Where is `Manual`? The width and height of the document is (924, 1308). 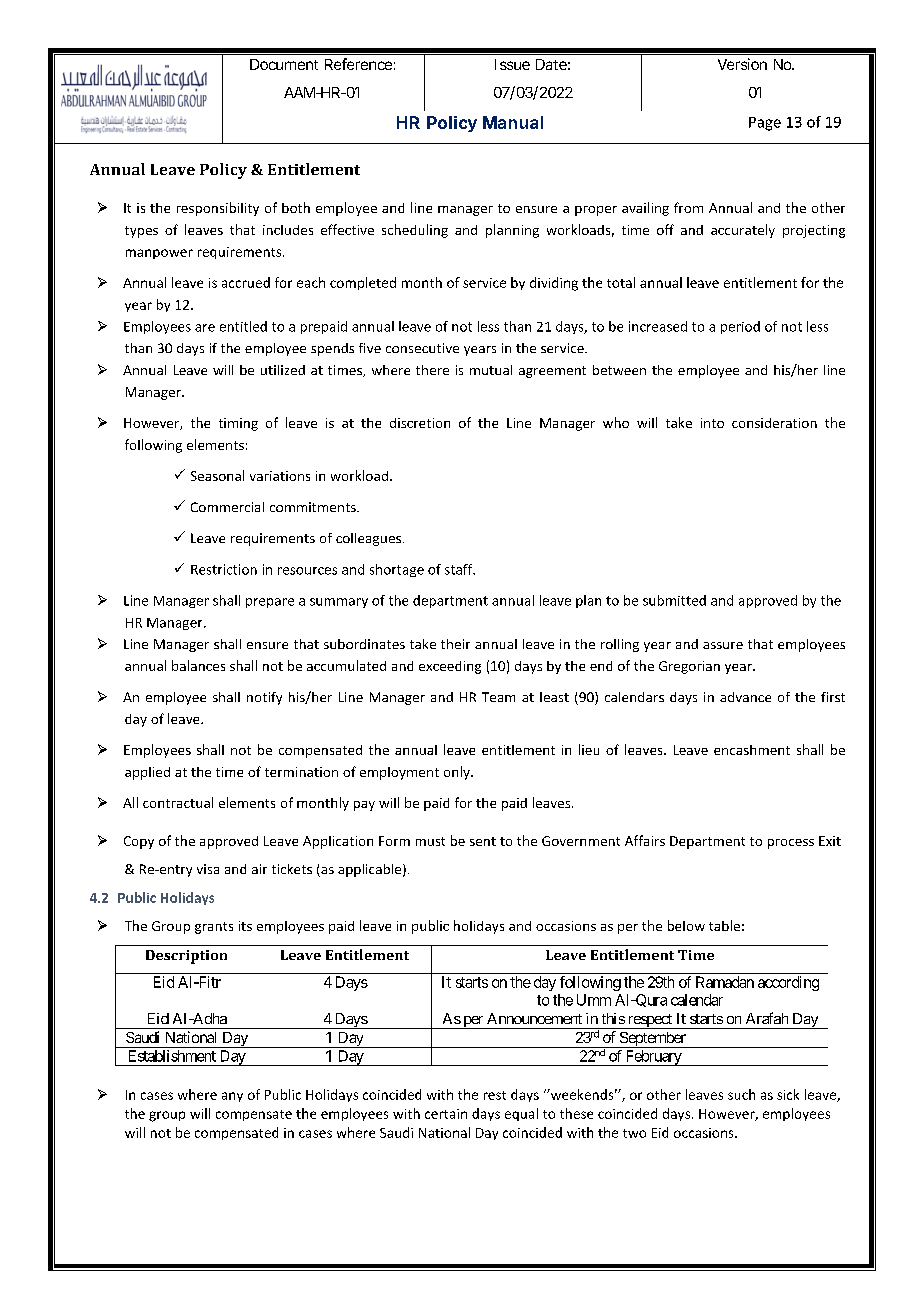
Manual is located at coordinates (513, 122).
